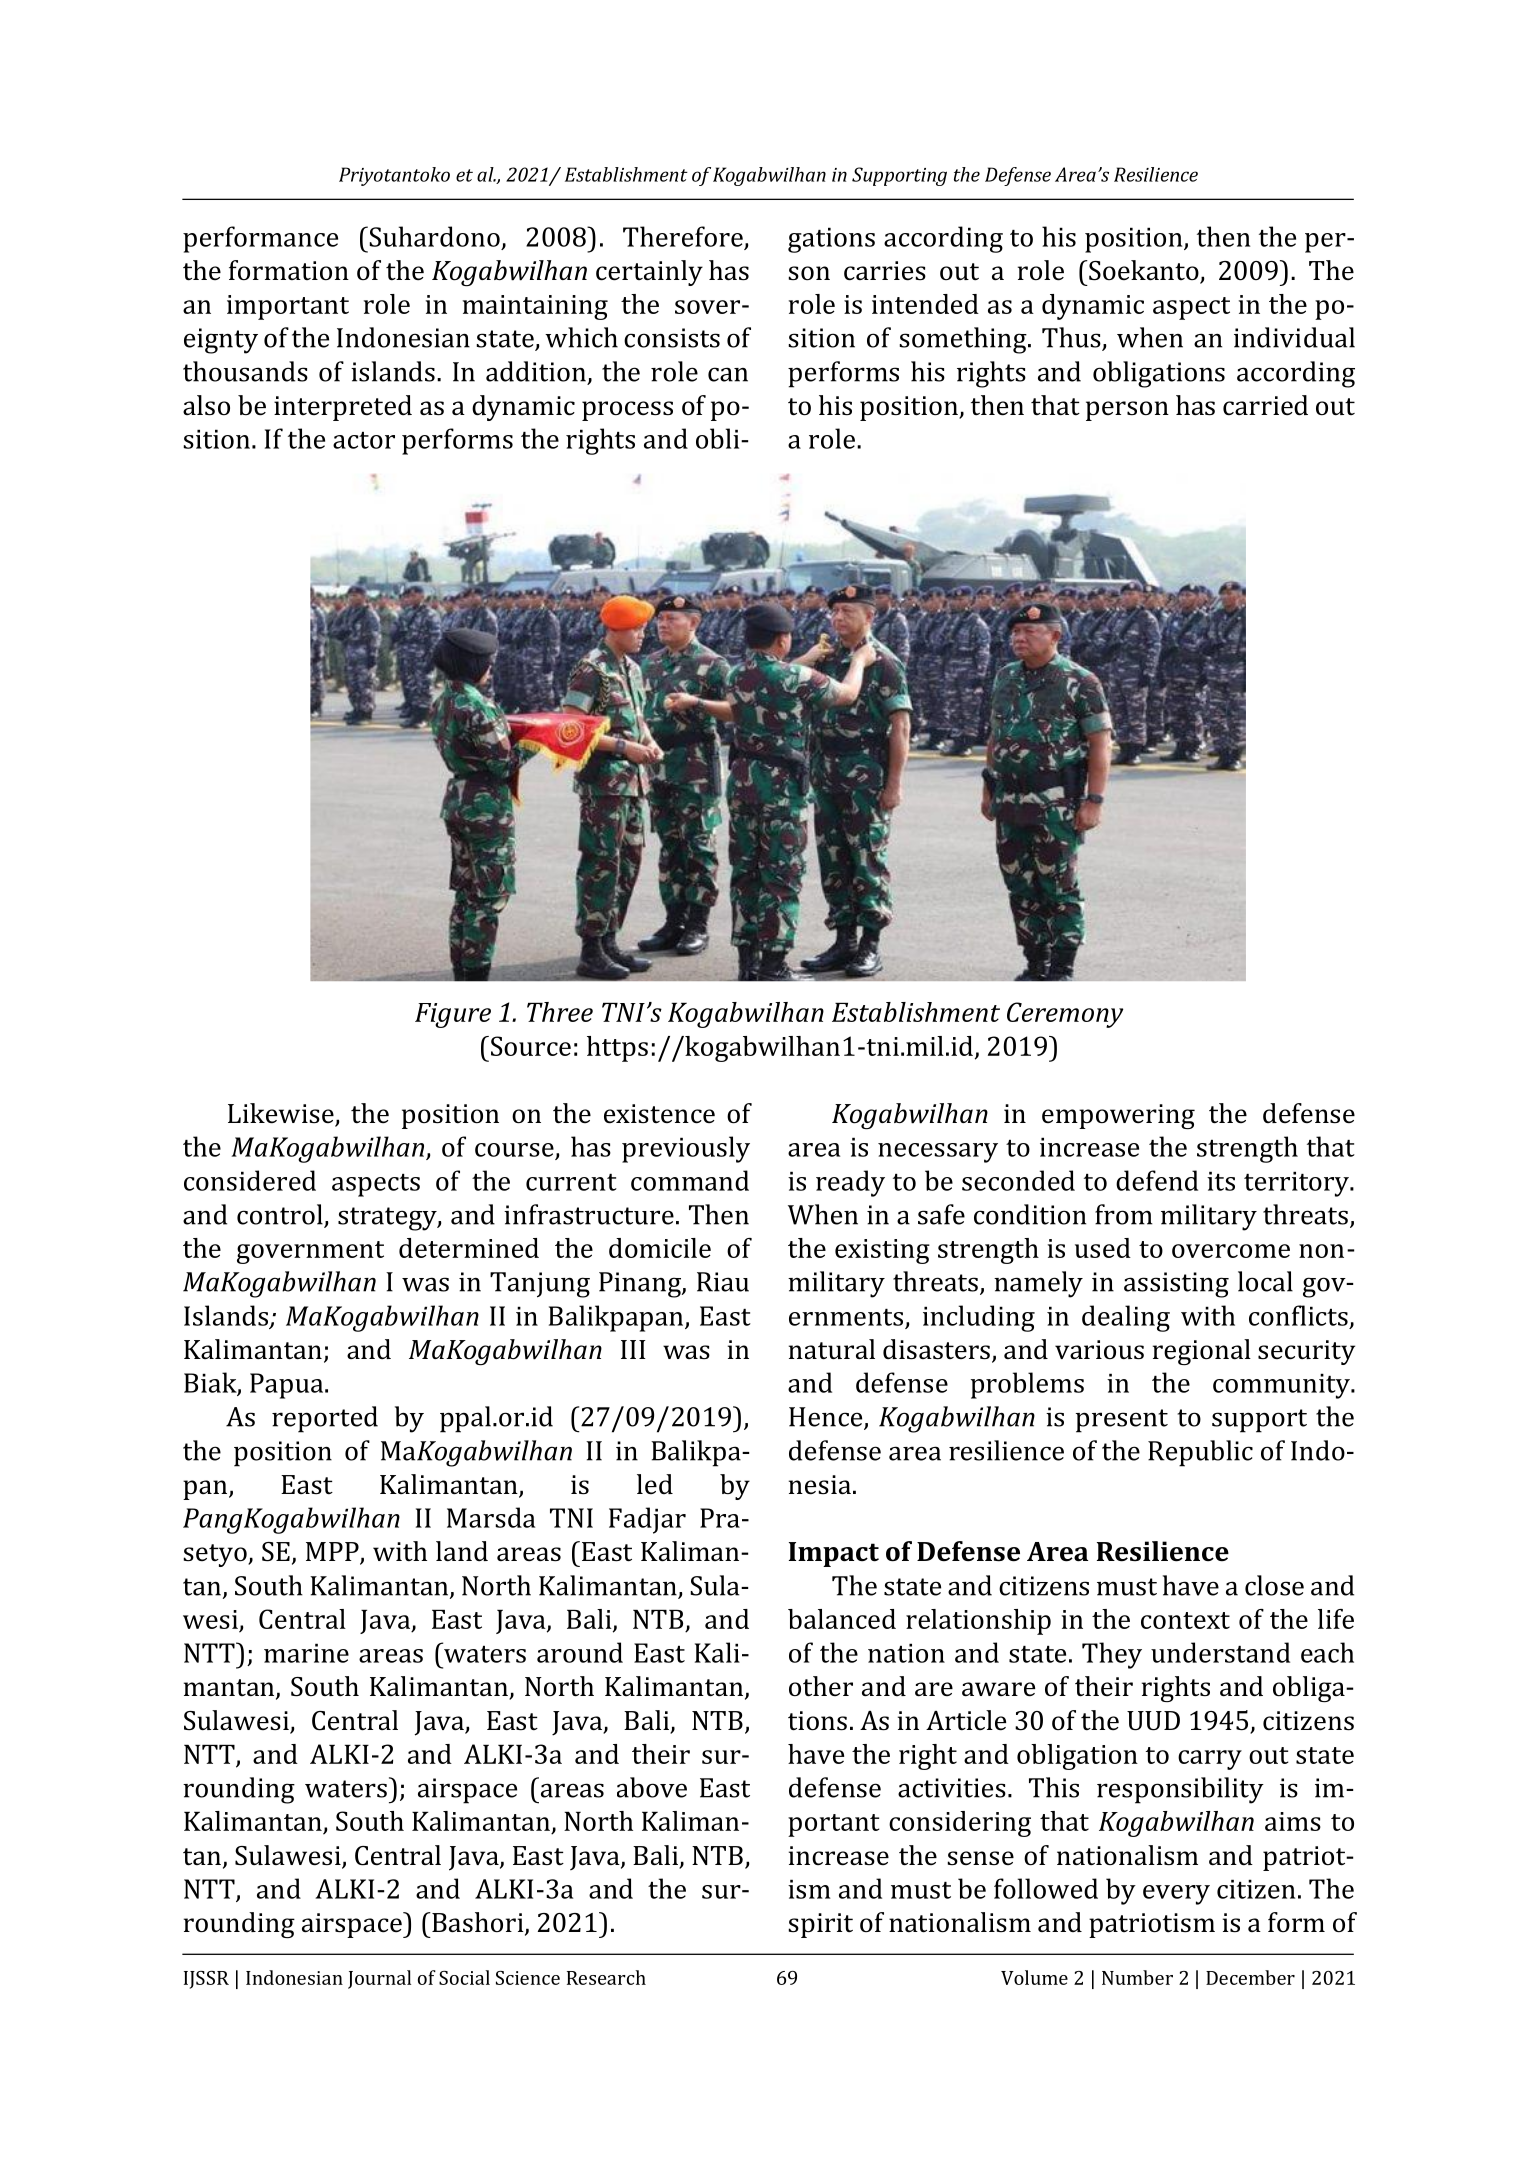  Describe the element at coordinates (1118, 1116) in the screenshot. I see `empowering` at that location.
